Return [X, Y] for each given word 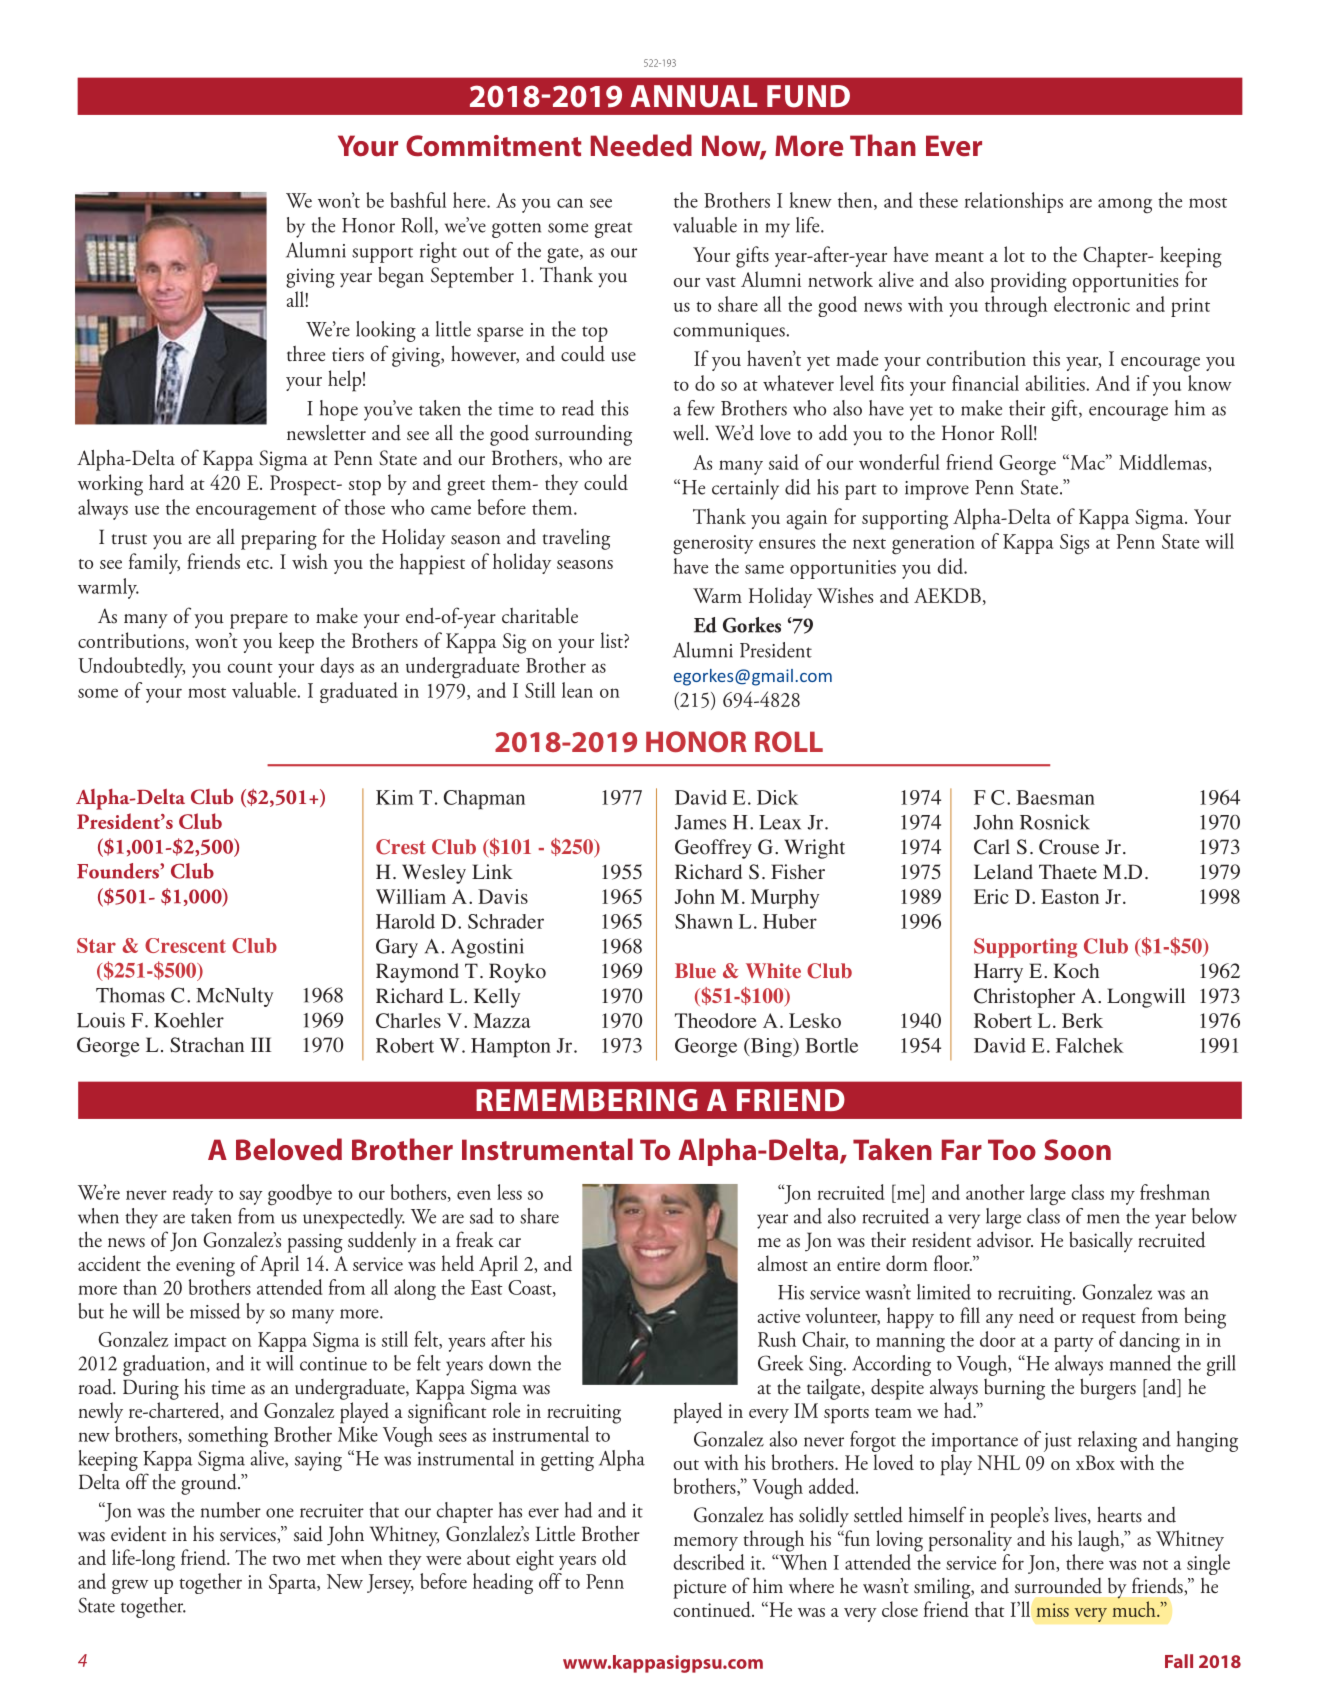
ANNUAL [693, 96]
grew [130, 1586]
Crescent [185, 945]
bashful [418, 200]
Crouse [1069, 847]
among [1125, 206]
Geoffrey [713, 849]
